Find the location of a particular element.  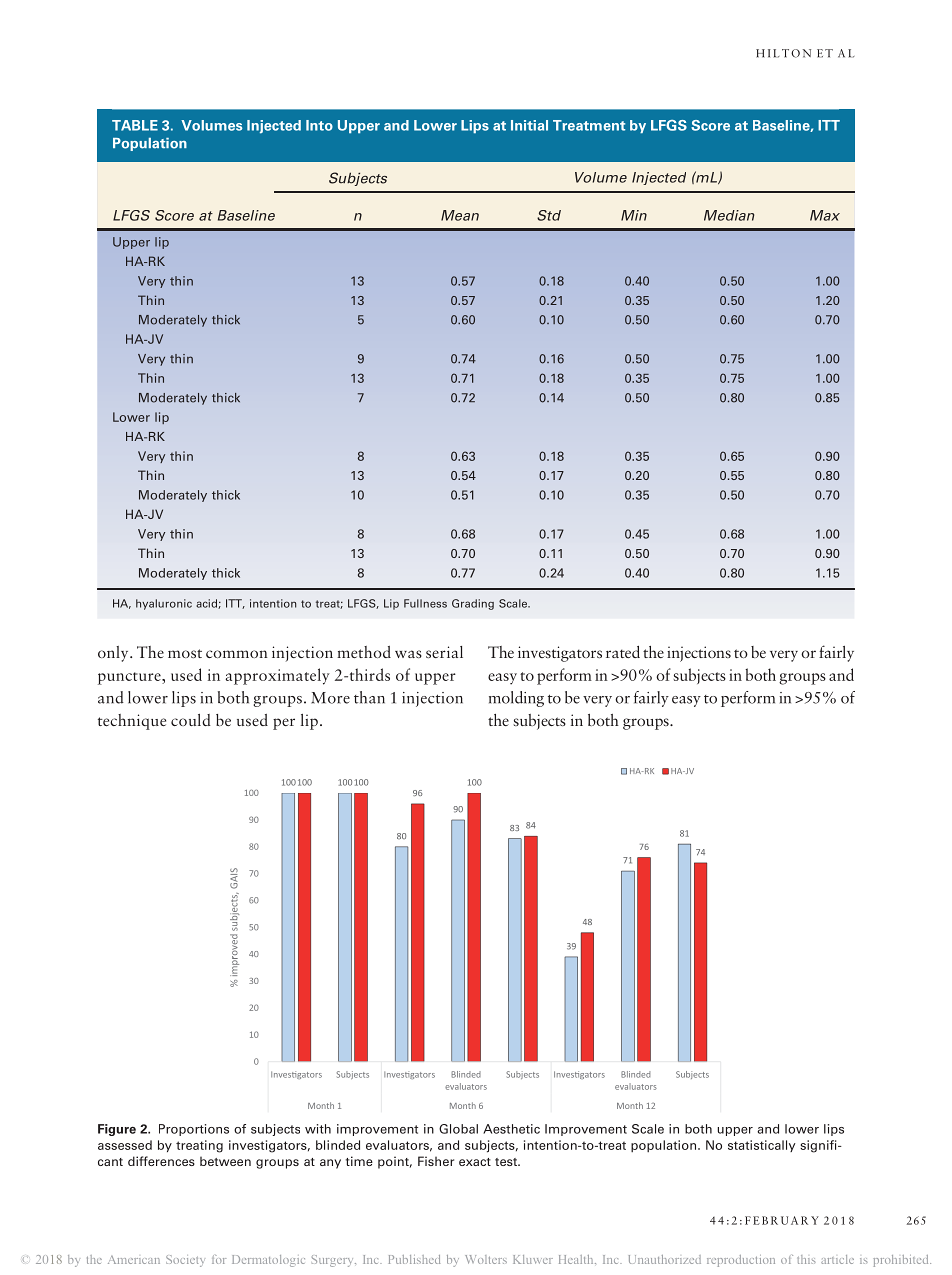

most is located at coordinates (185, 653).
